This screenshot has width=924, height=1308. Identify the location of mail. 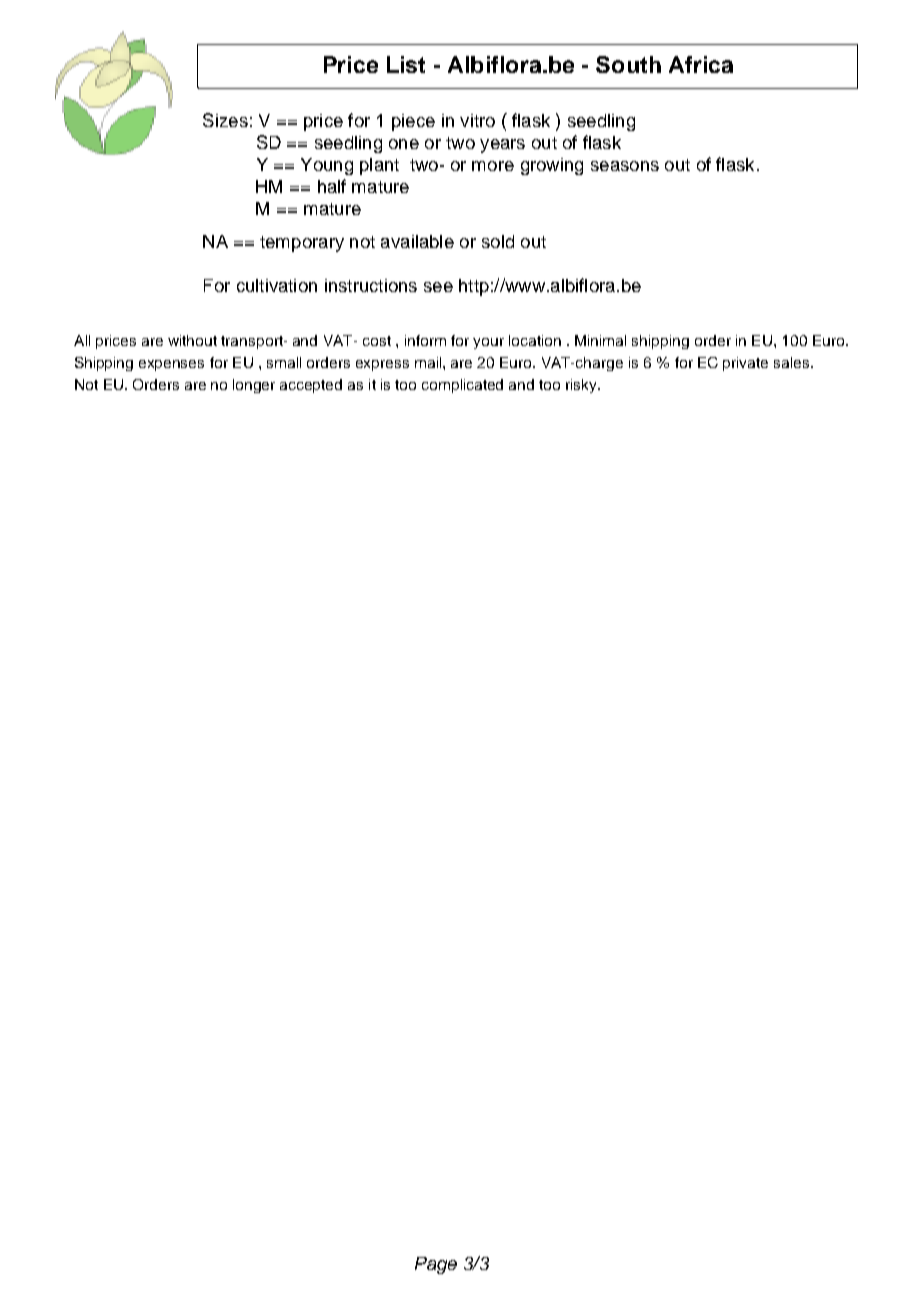
(429, 362).
